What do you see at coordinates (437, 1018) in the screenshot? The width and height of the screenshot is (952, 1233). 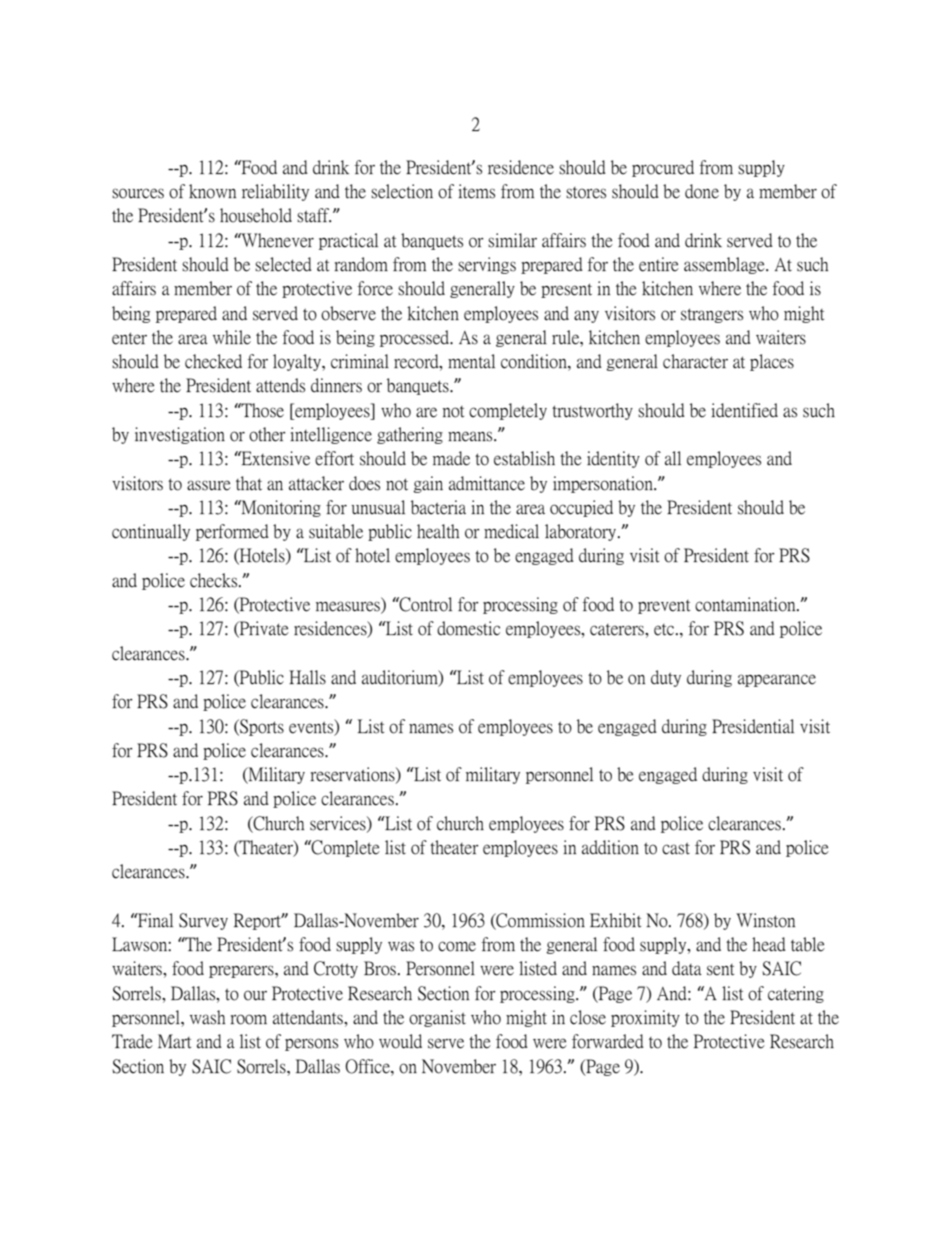 I see `organist` at bounding box center [437, 1018].
